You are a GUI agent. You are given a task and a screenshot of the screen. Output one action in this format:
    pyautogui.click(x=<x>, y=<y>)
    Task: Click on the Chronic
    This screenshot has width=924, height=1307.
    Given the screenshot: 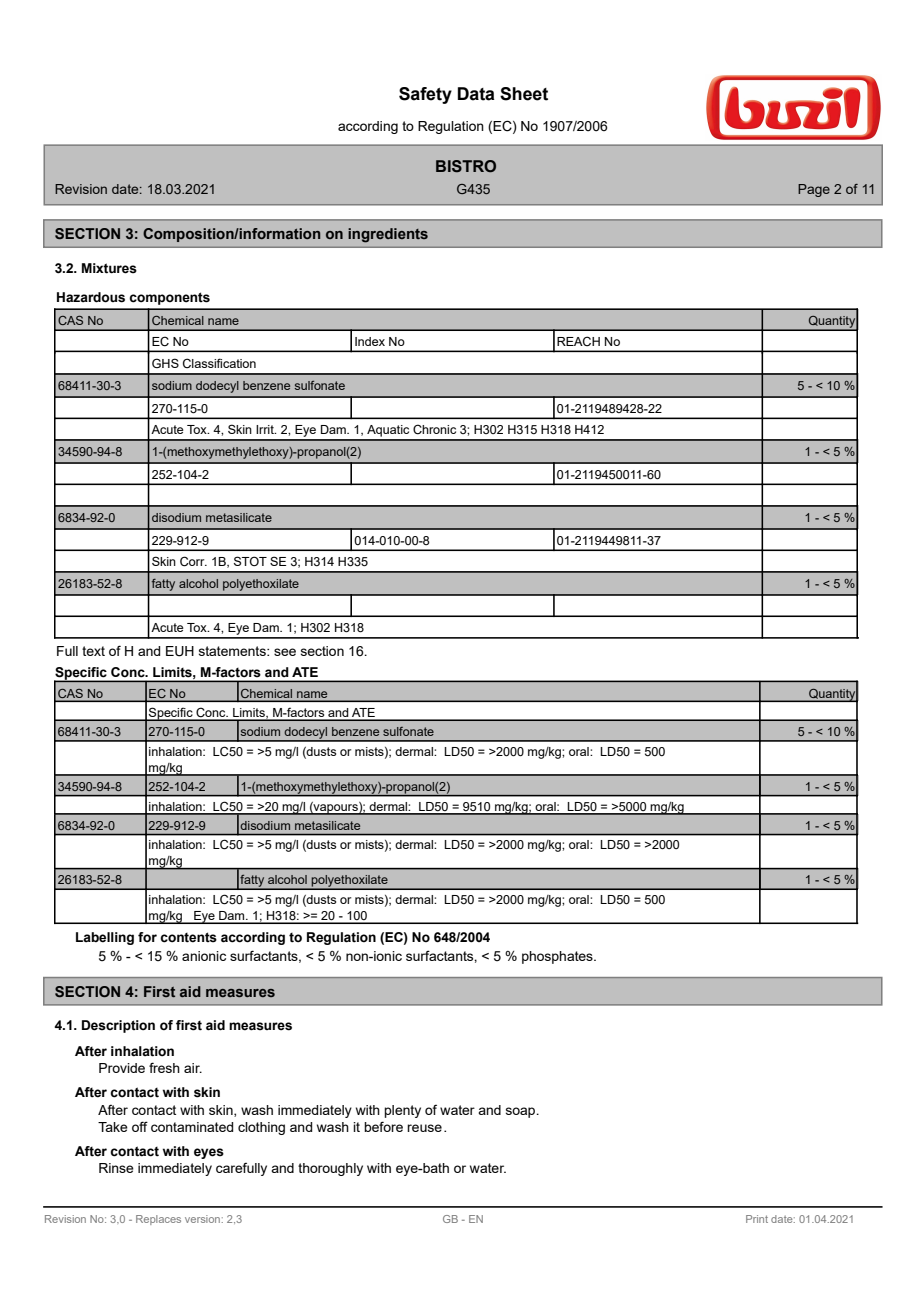 What is the action you would take?
    pyautogui.click(x=434, y=429)
